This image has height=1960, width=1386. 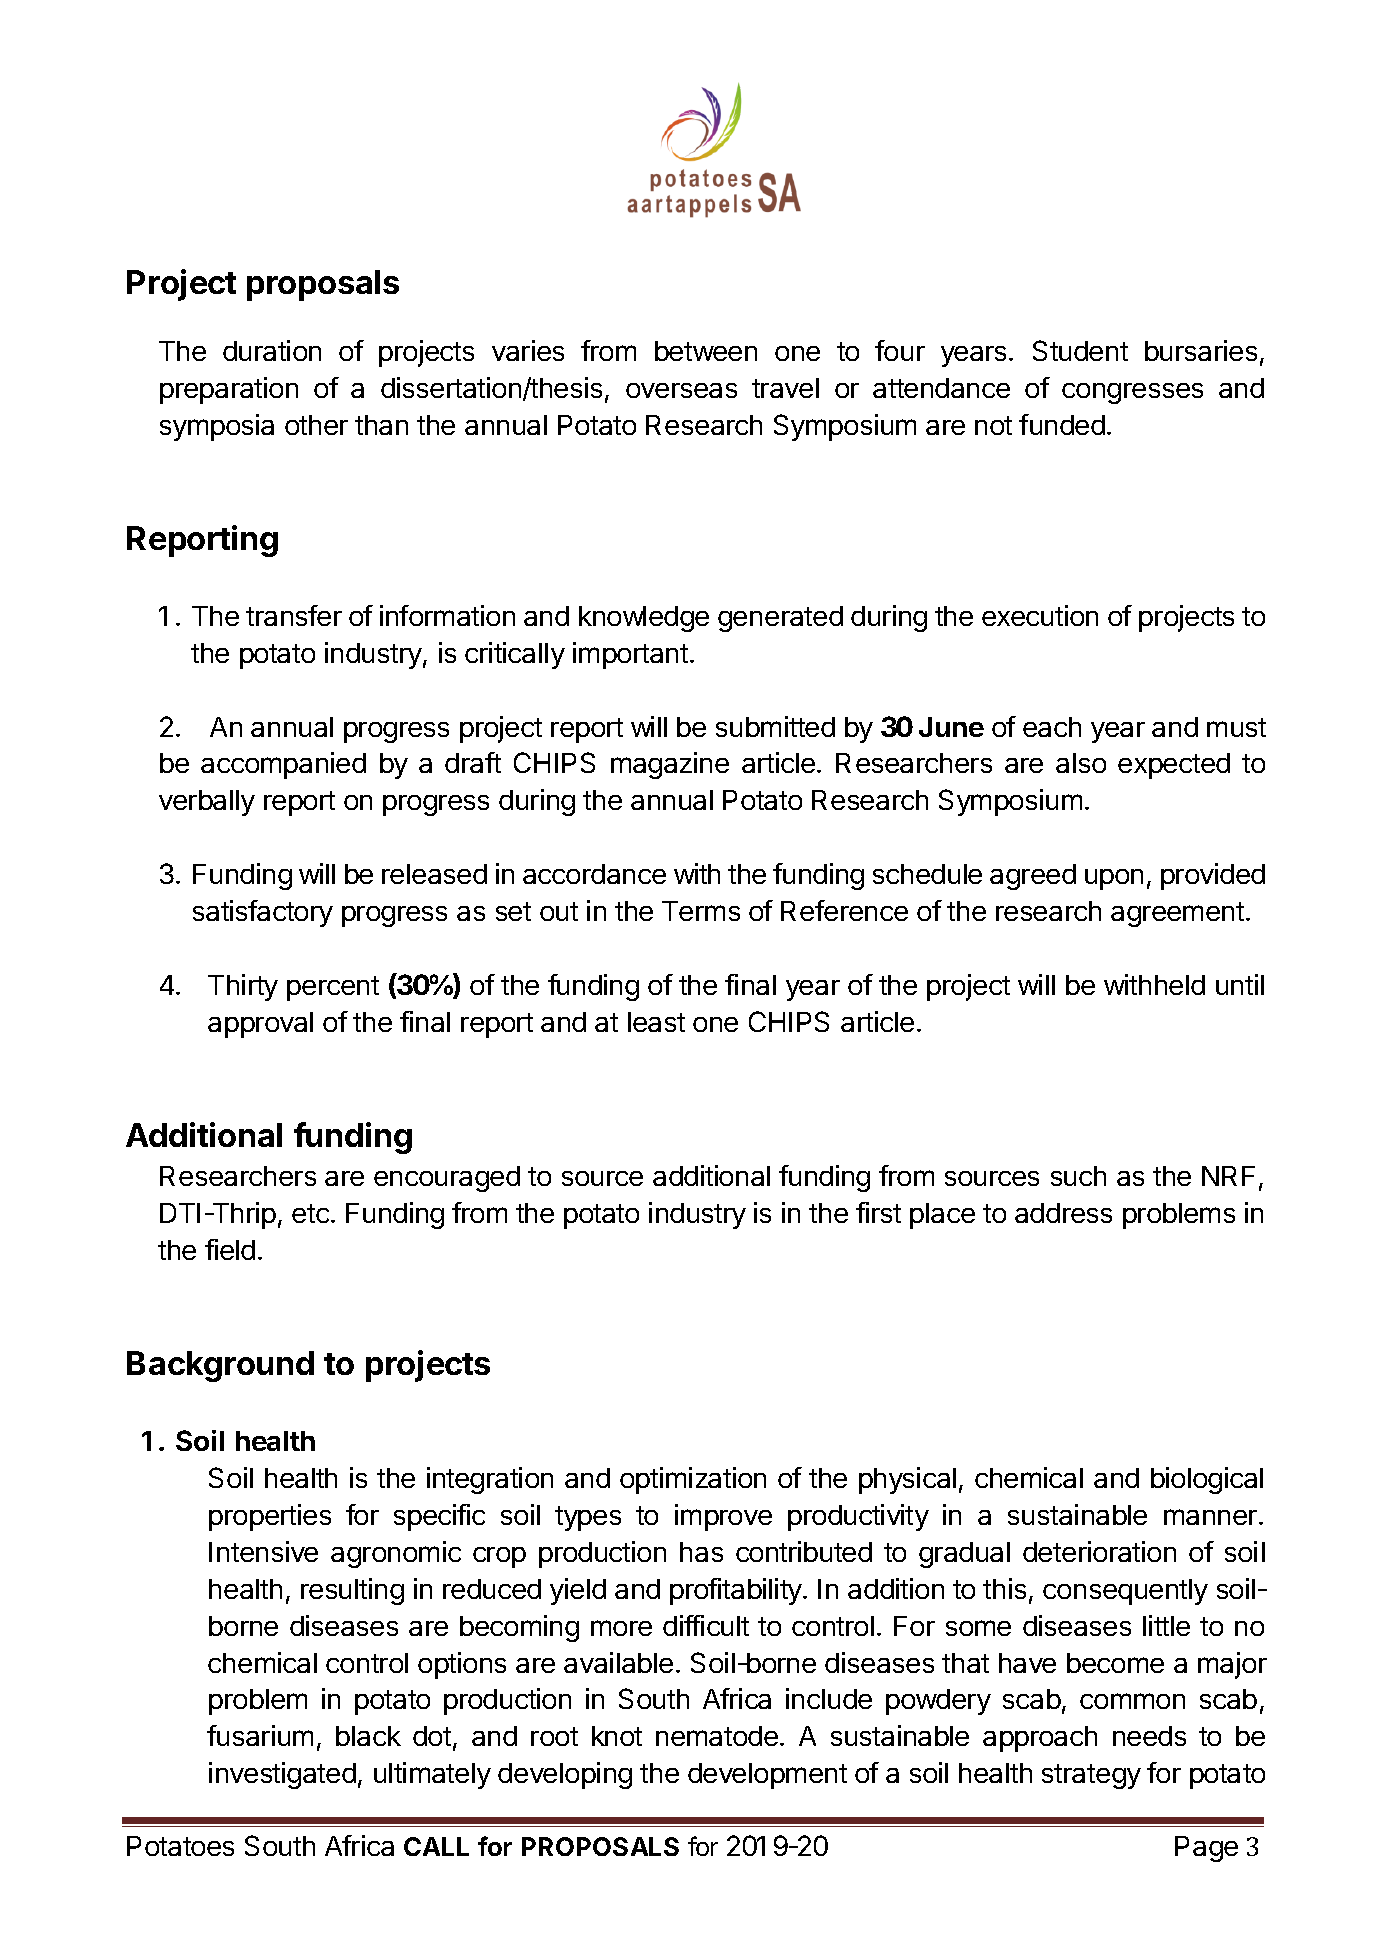 What do you see at coordinates (316, 425) in the image?
I see `other` at bounding box center [316, 425].
